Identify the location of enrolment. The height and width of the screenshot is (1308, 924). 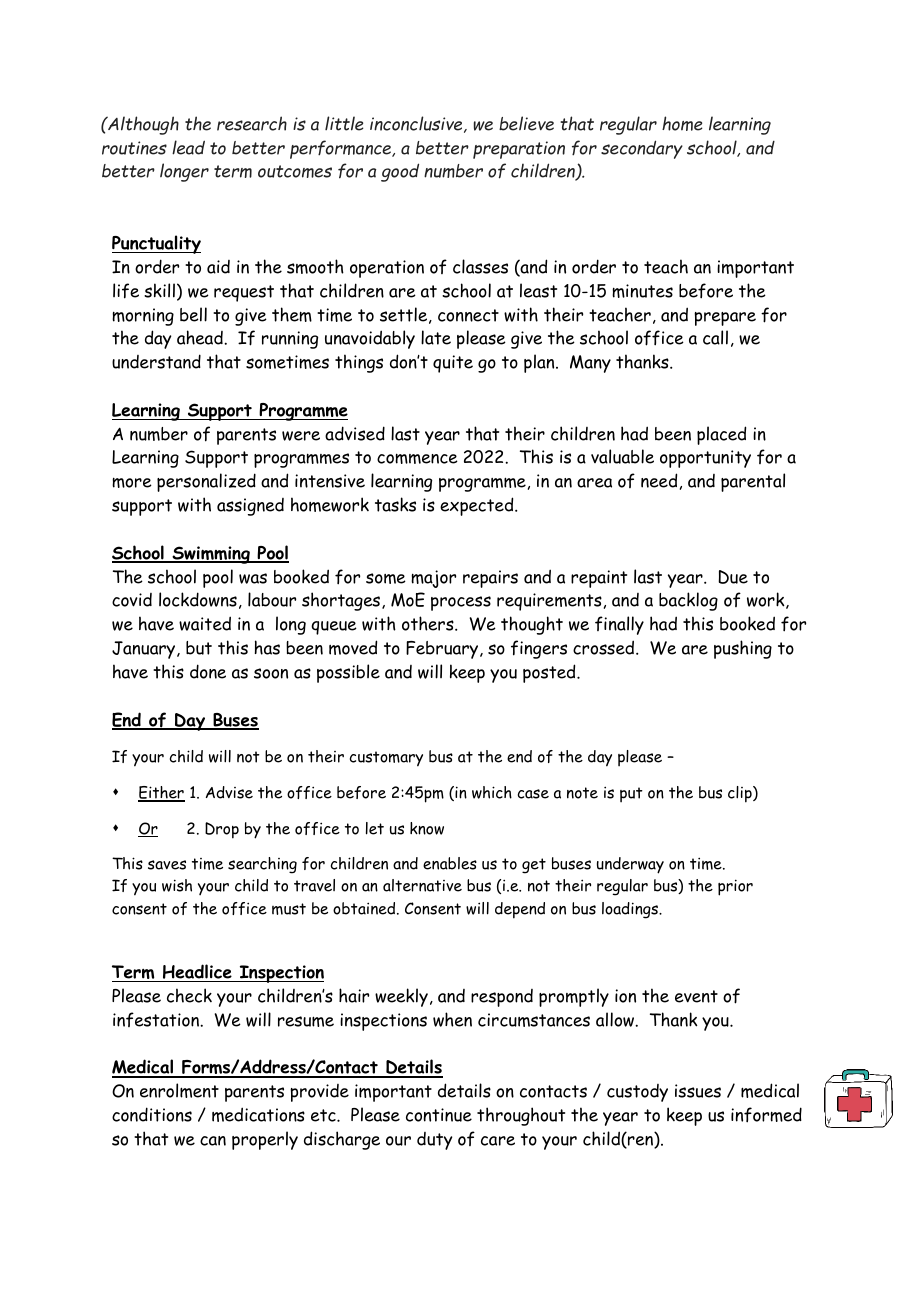
(179, 1090).
